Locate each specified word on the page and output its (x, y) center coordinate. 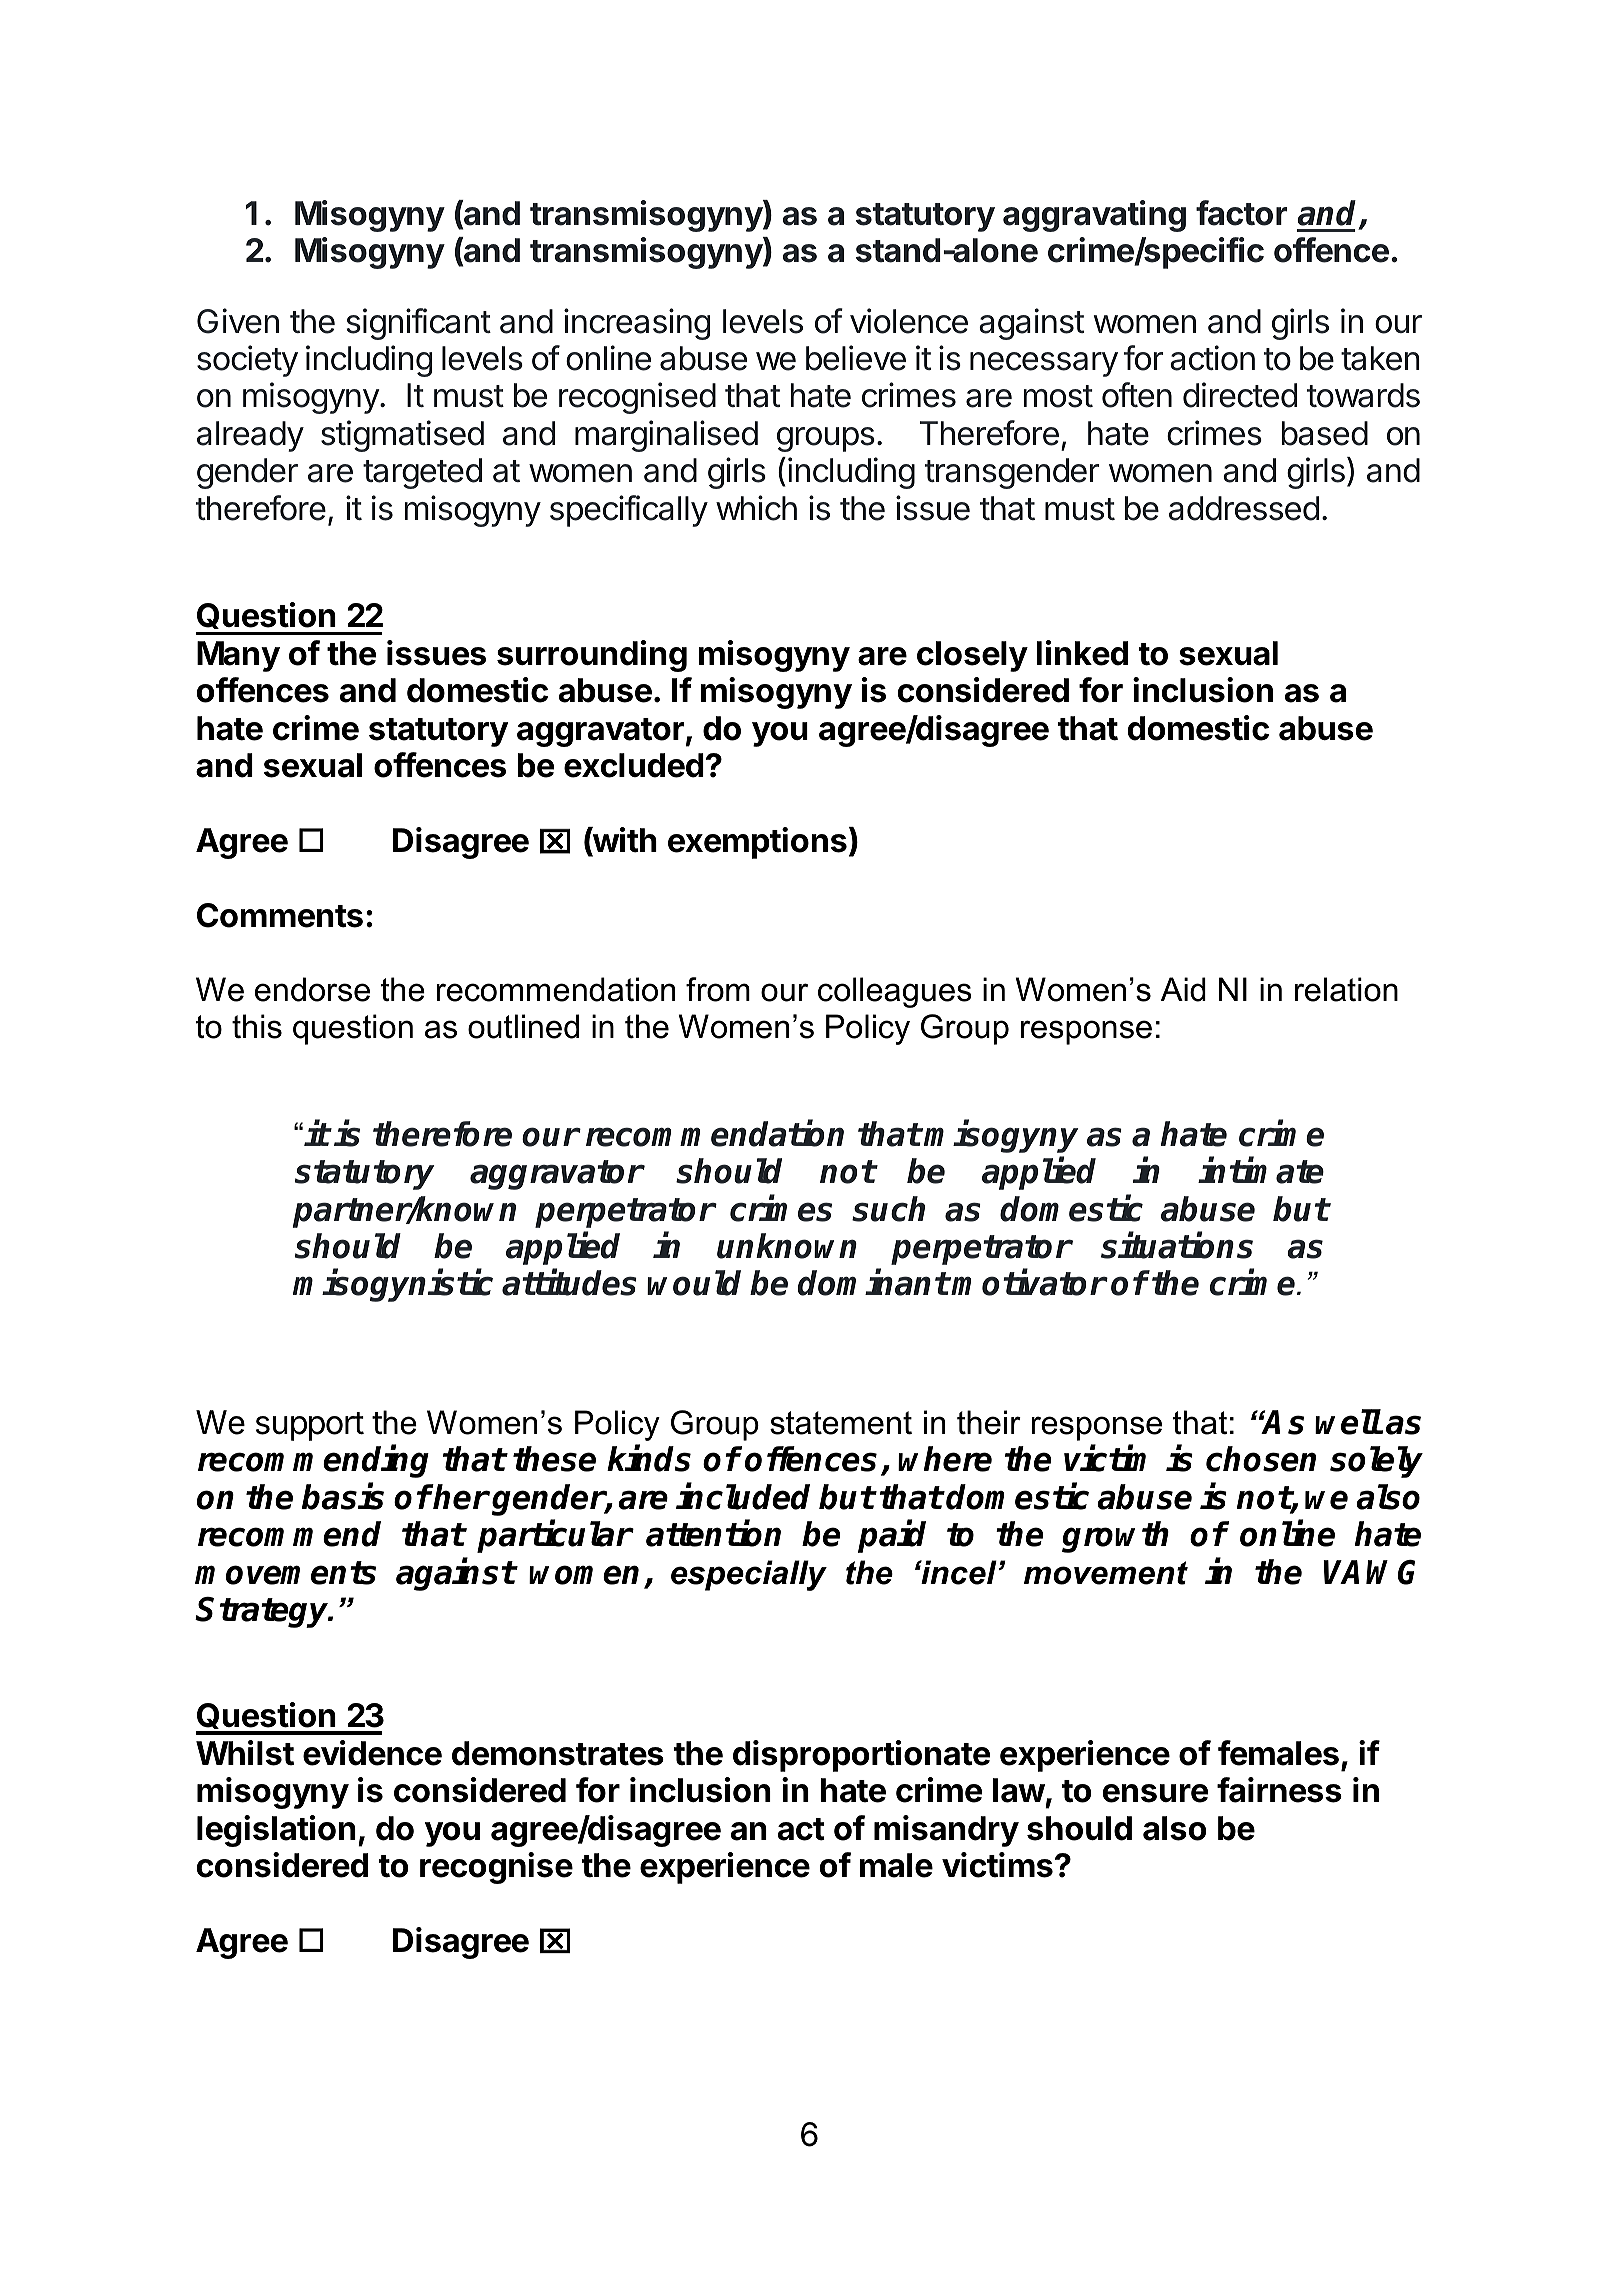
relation (1346, 989)
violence (909, 321)
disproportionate (861, 1756)
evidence (372, 1753)
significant (419, 324)
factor (1241, 213)
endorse (312, 989)
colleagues (895, 992)
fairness (1279, 1790)
